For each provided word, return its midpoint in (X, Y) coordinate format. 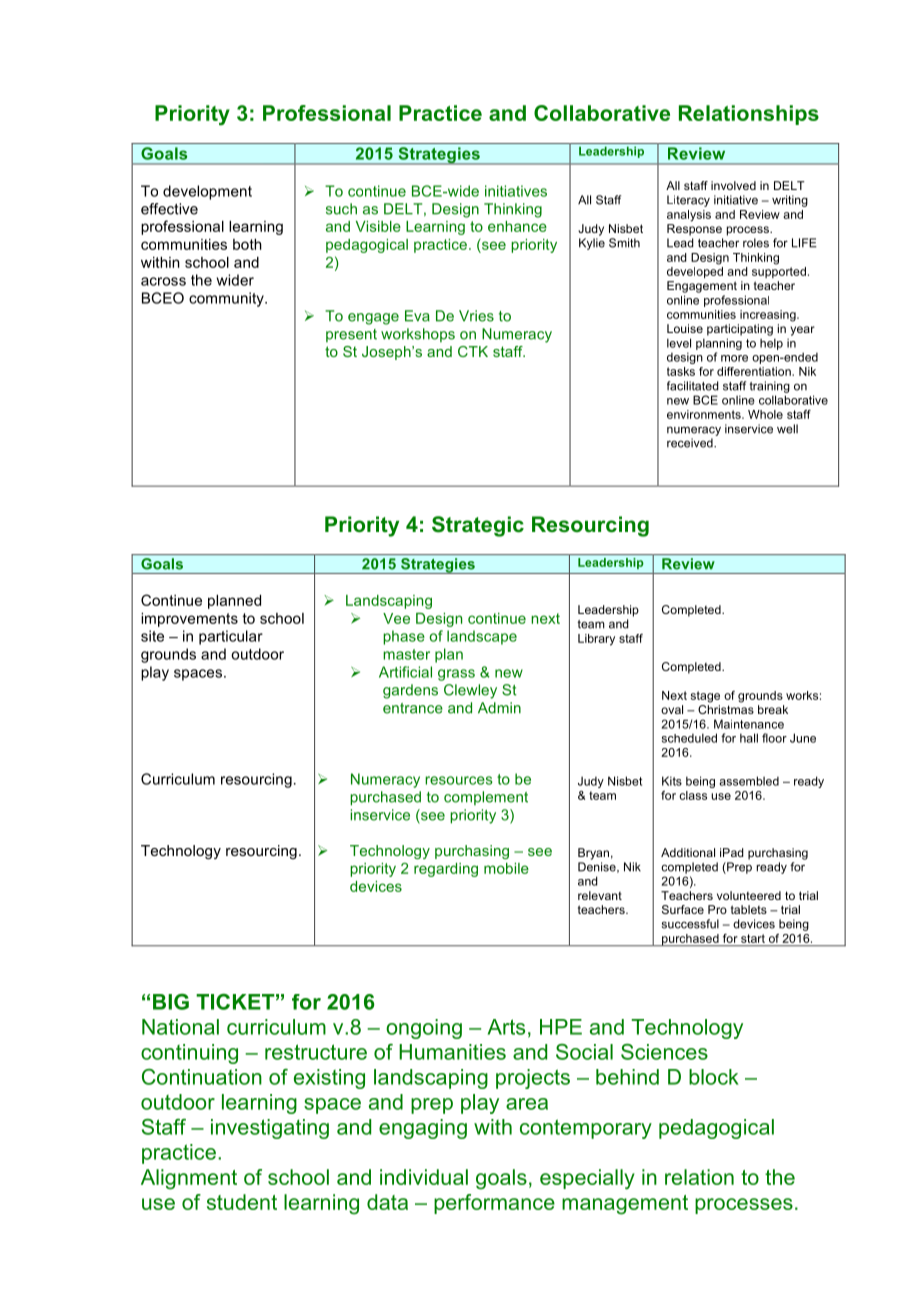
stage (705, 697)
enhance (517, 226)
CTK (473, 351)
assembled (749, 781)
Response (694, 230)
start (753, 938)
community (227, 299)
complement (486, 798)
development (207, 192)
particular (231, 637)
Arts (506, 1027)
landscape (482, 637)
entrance (413, 708)
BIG (171, 1002)
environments (705, 414)
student (242, 1202)
